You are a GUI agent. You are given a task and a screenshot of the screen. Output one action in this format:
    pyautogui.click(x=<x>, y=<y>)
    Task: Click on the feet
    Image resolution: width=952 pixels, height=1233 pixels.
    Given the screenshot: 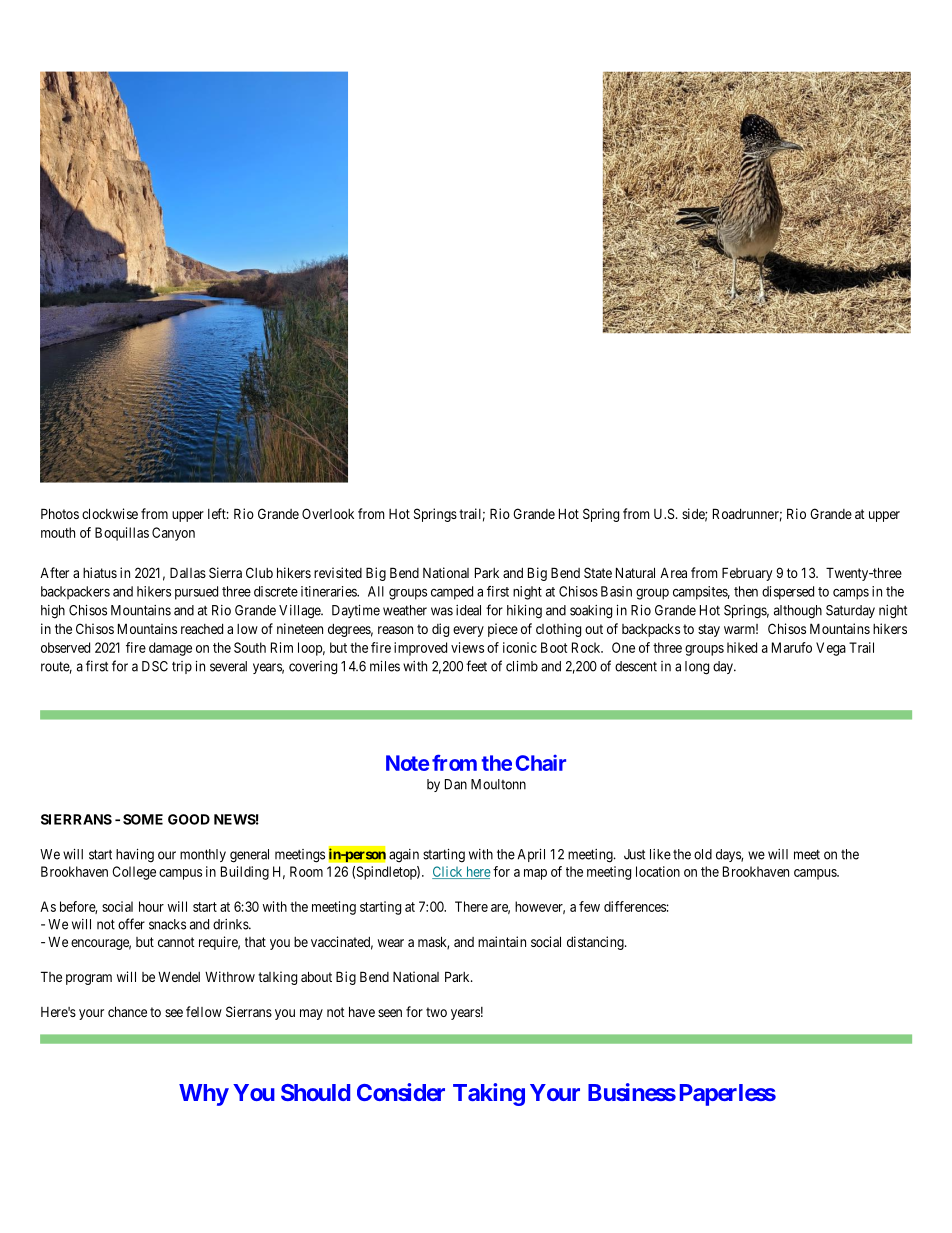 What is the action you would take?
    pyautogui.click(x=476, y=666)
